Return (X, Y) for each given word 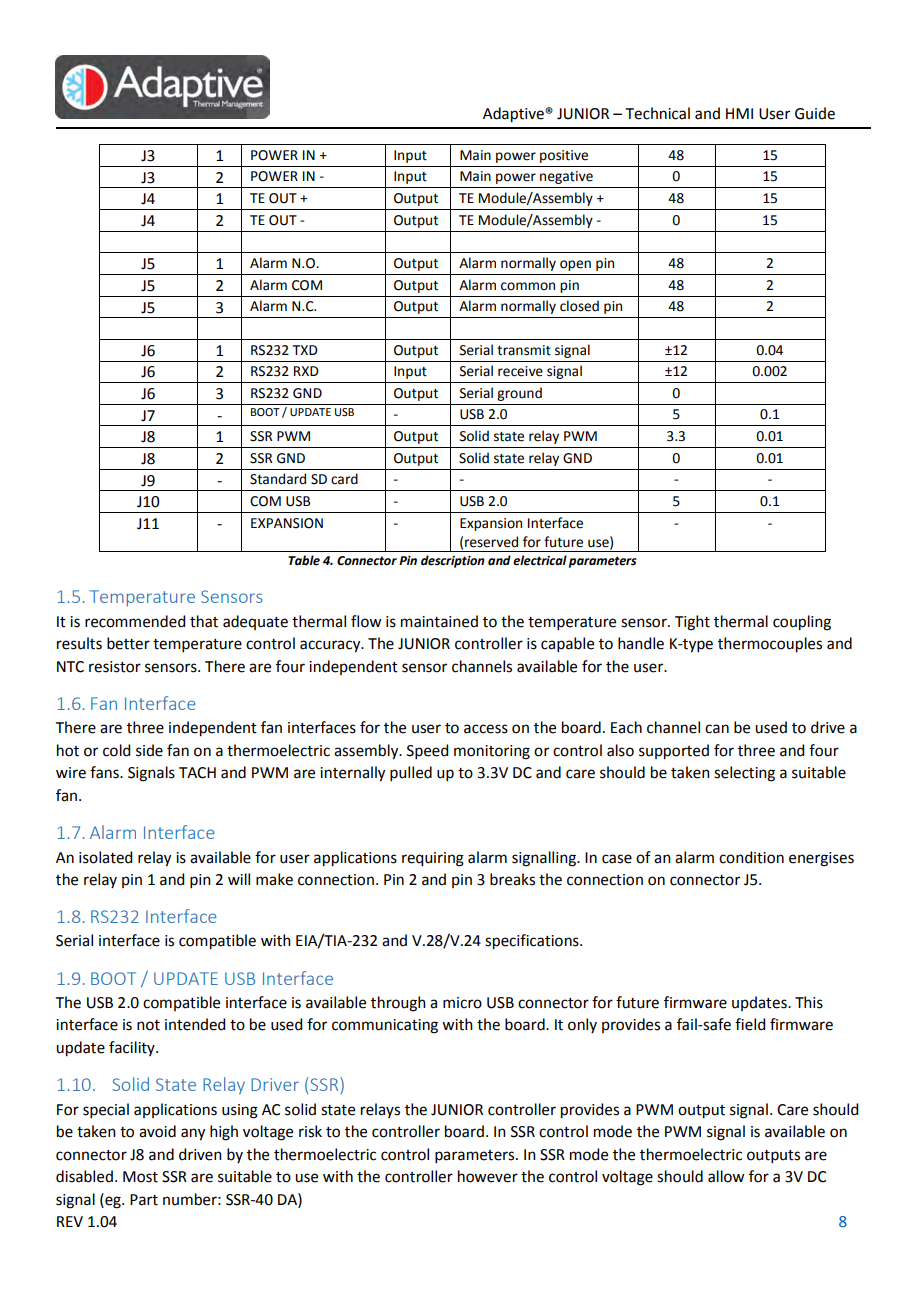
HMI (739, 113)
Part (144, 1200)
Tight (692, 623)
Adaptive (514, 115)
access (486, 729)
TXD (305, 350)
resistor (115, 667)
